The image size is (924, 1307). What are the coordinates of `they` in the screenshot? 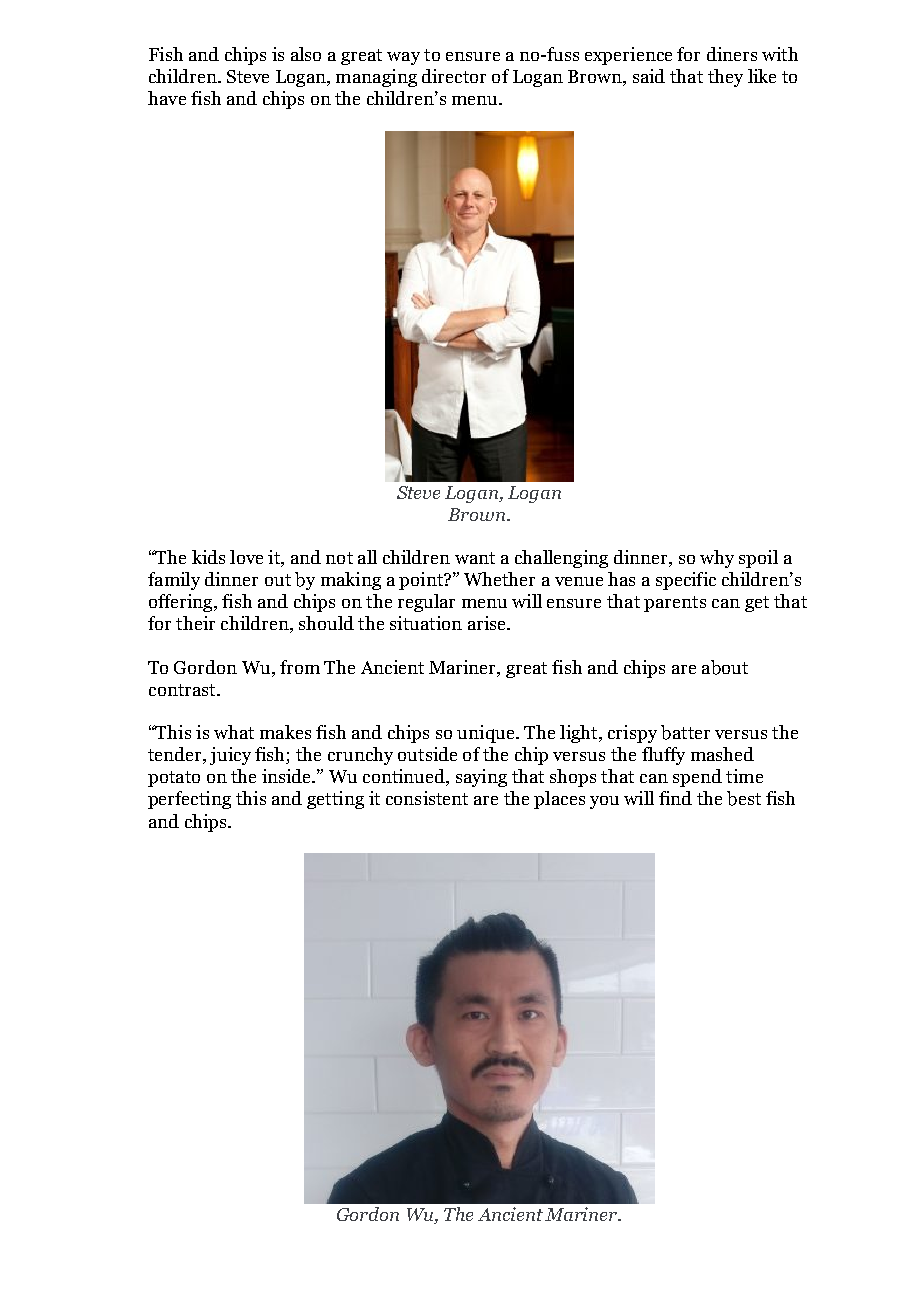 It's located at (725, 78).
